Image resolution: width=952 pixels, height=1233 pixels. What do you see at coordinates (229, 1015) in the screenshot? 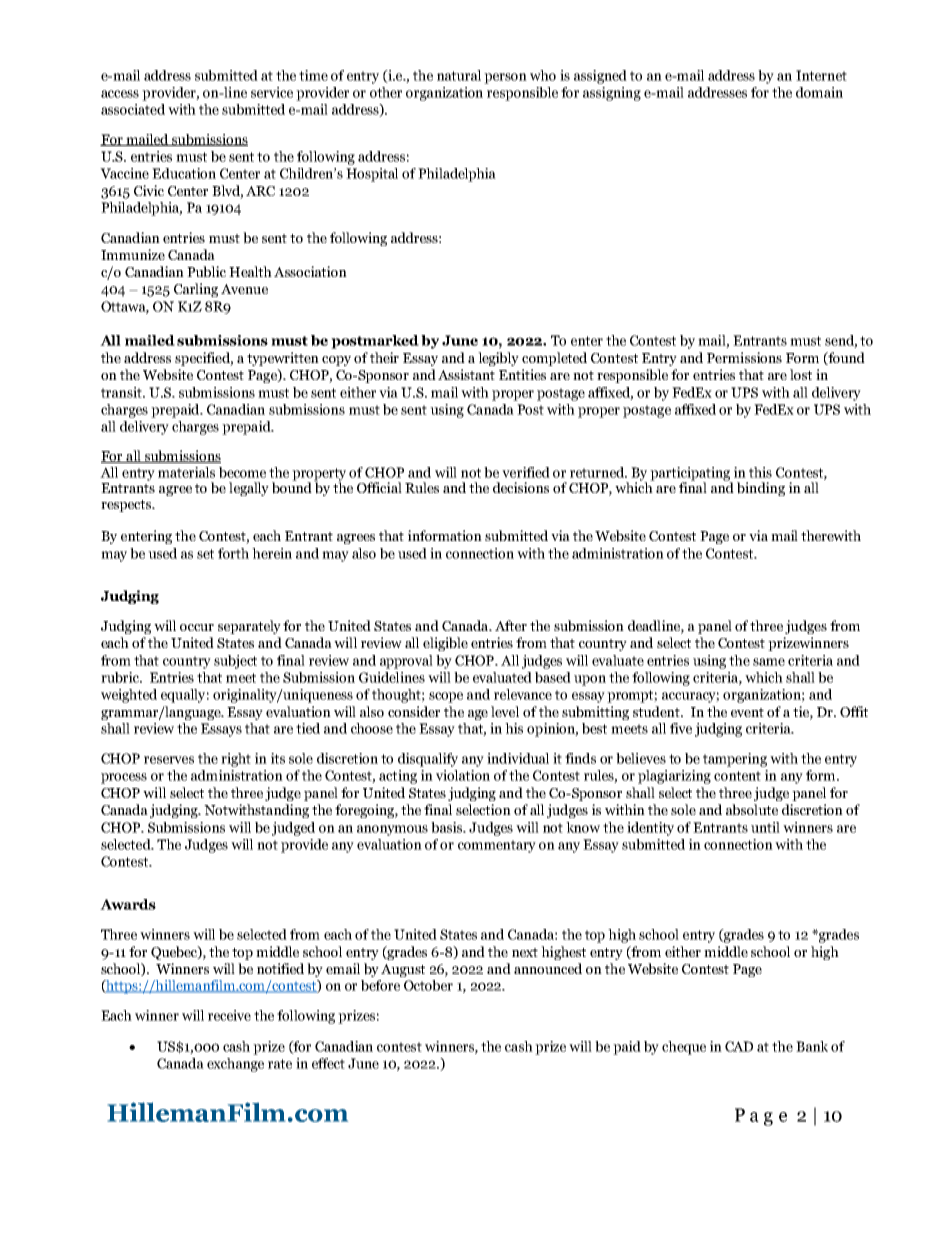
I see `receive` at bounding box center [229, 1015].
